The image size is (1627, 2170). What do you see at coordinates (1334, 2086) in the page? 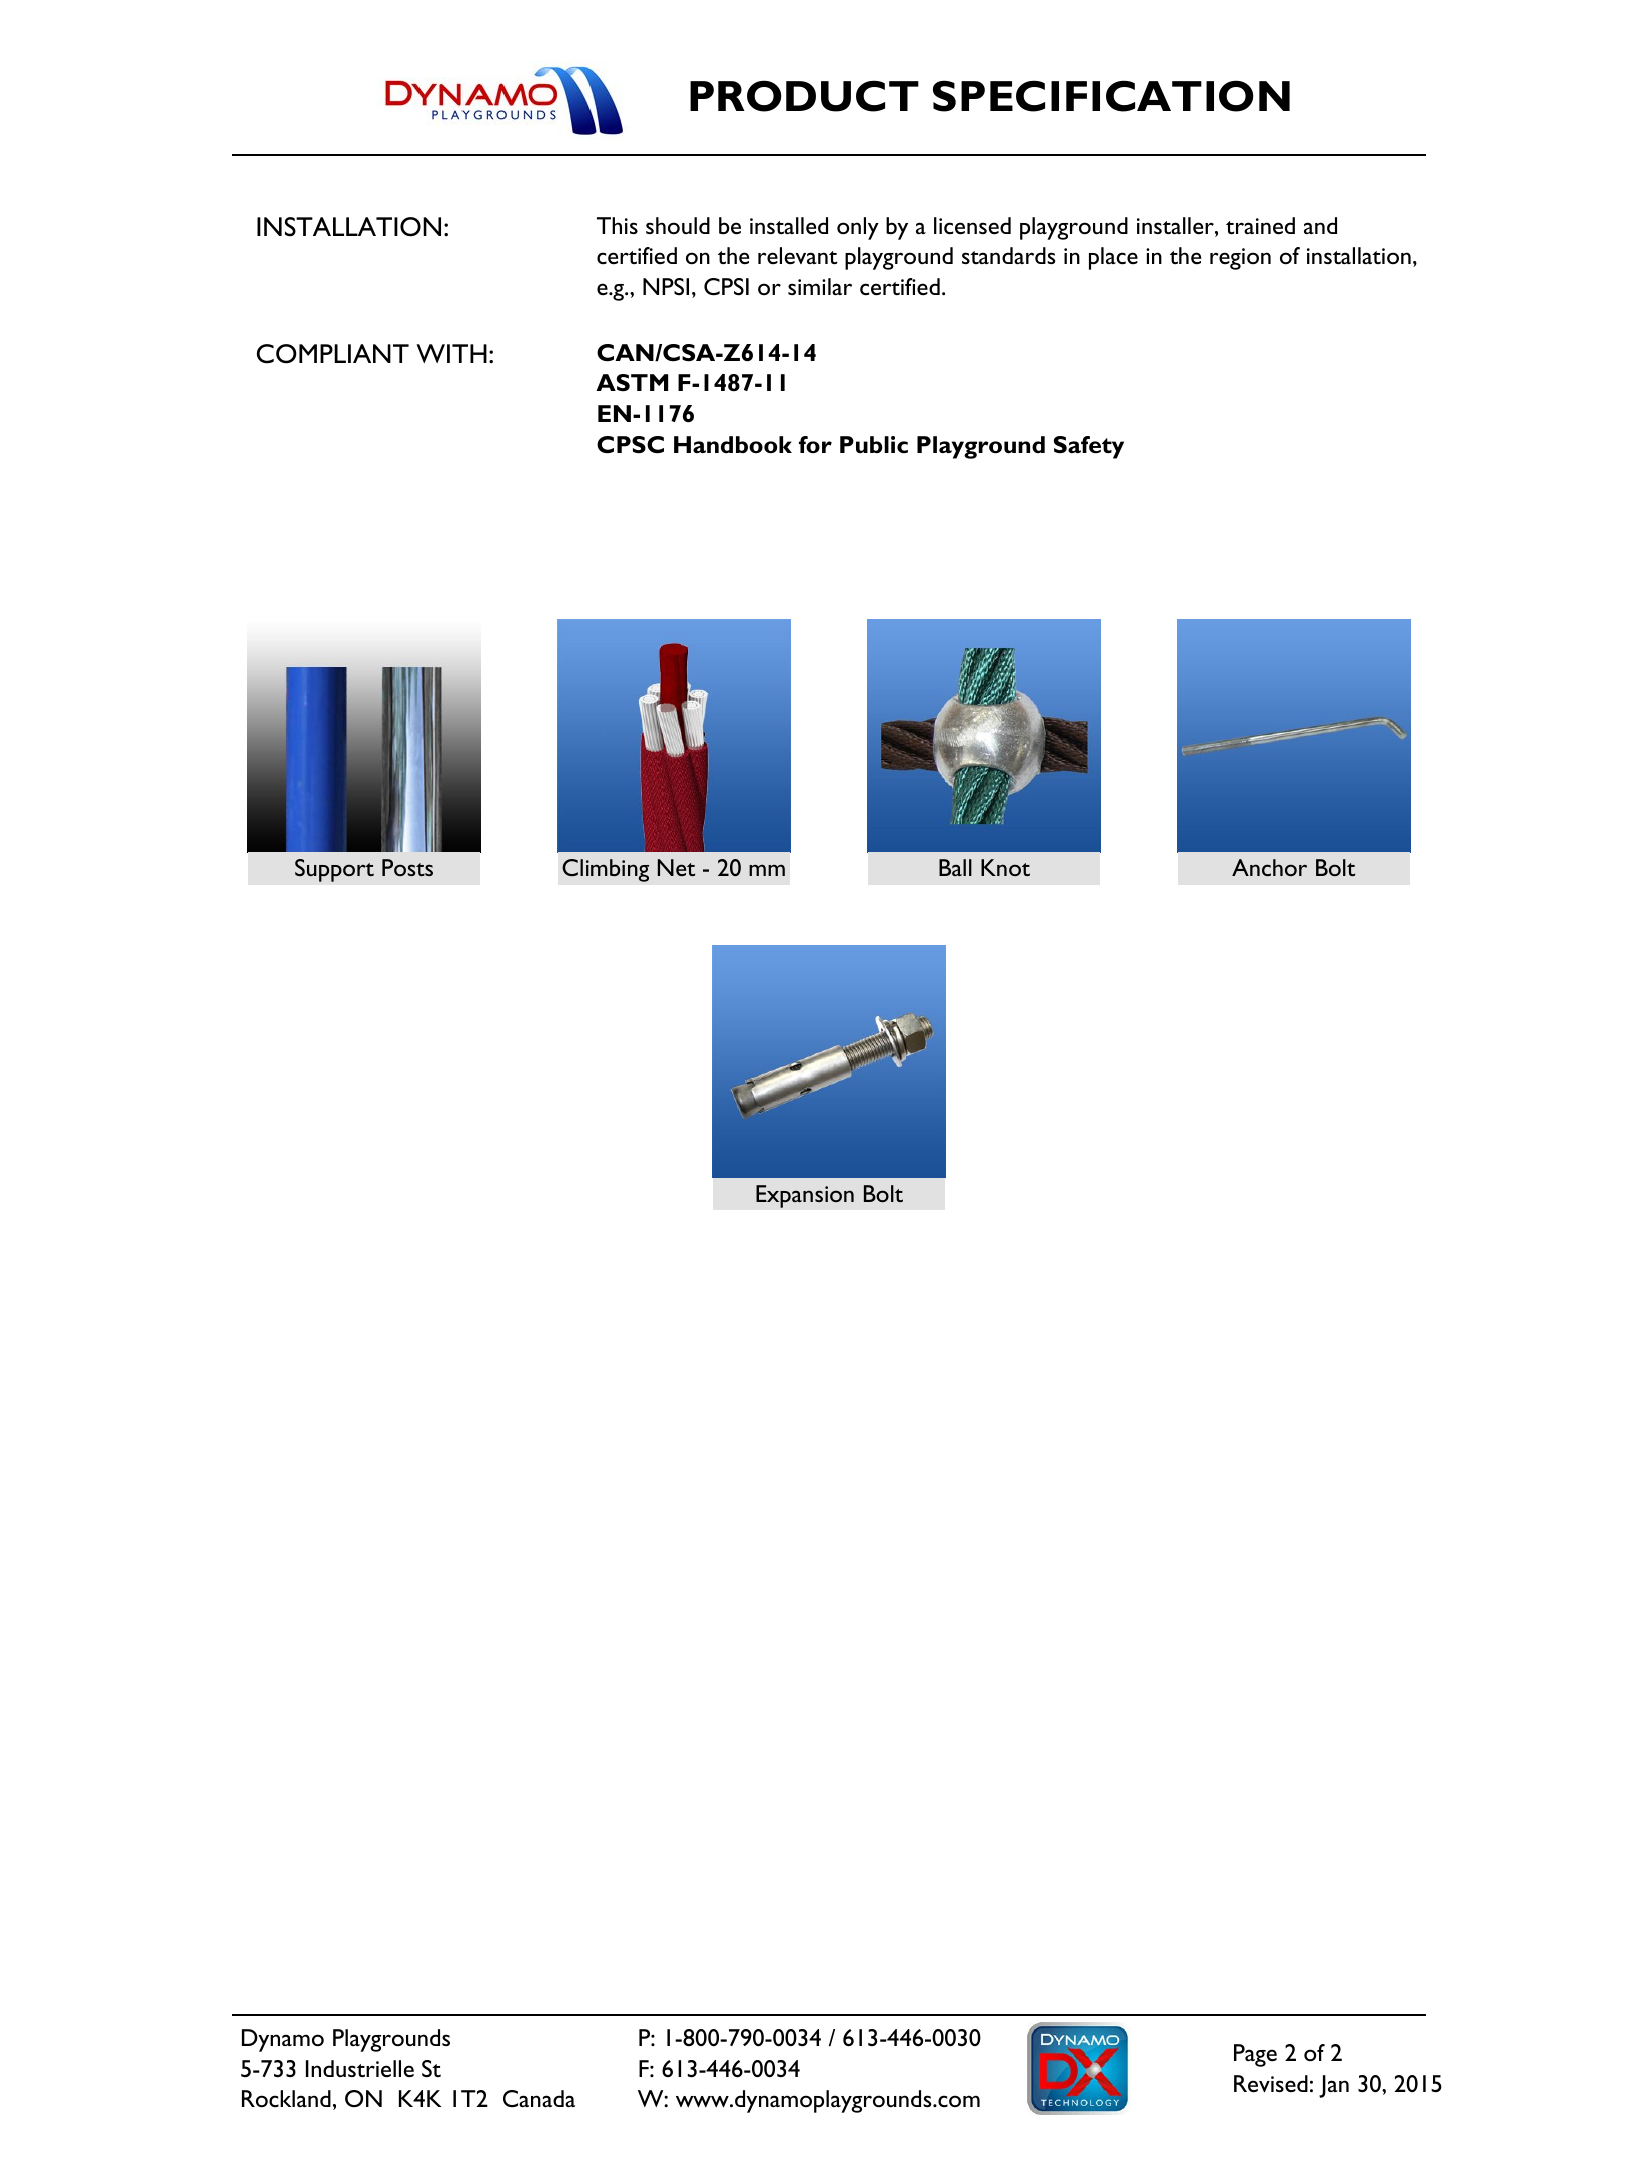
I see `Jan` at bounding box center [1334, 2086].
